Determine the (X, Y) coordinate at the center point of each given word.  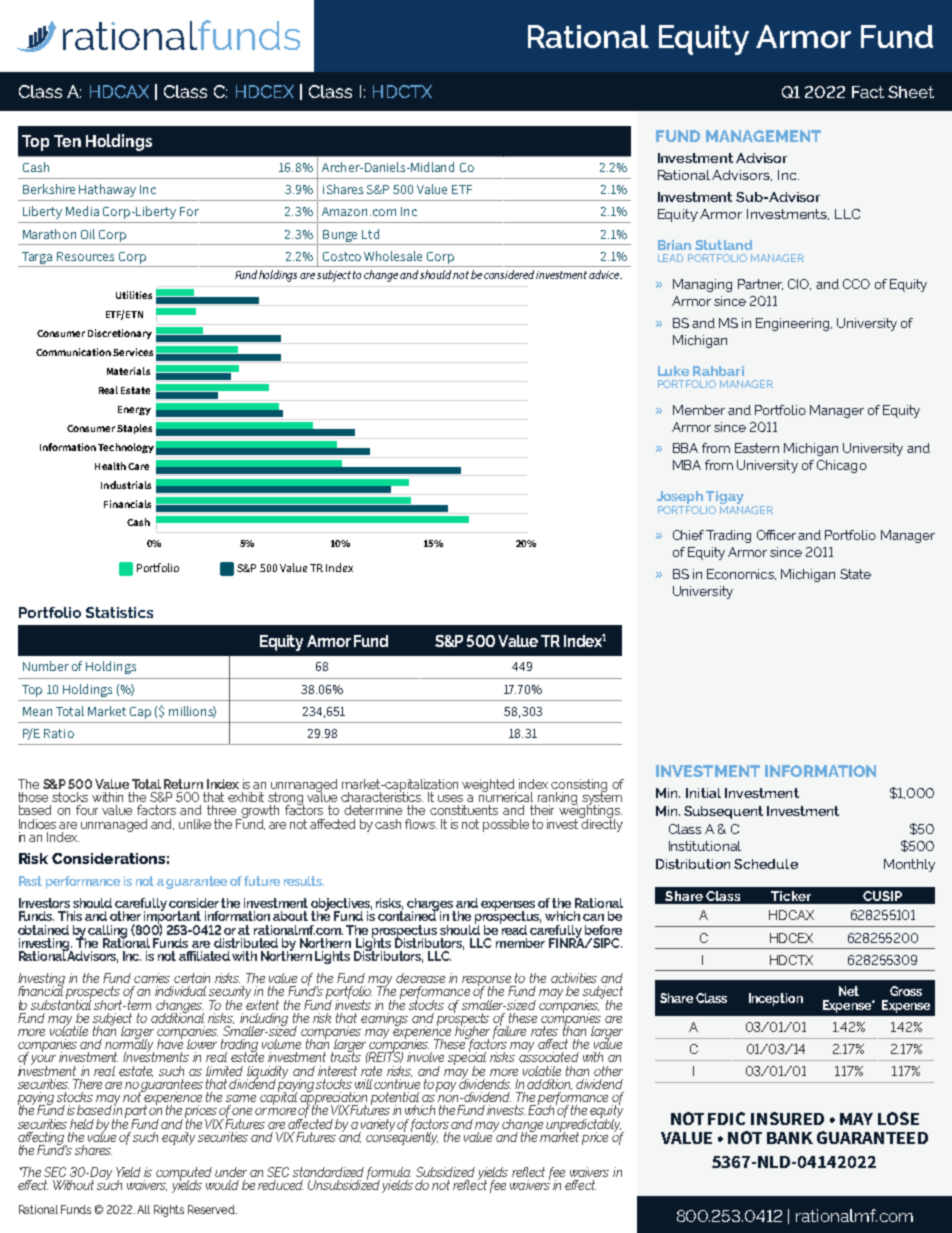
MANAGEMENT (763, 136)
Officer (776, 535)
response (488, 982)
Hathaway (107, 190)
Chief (688, 535)
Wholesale (393, 256)
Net (849, 991)
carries (152, 978)
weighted (489, 786)
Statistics (119, 612)
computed (184, 1175)
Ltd (370, 234)
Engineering (794, 324)
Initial (703, 793)
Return (183, 784)
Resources (85, 256)
